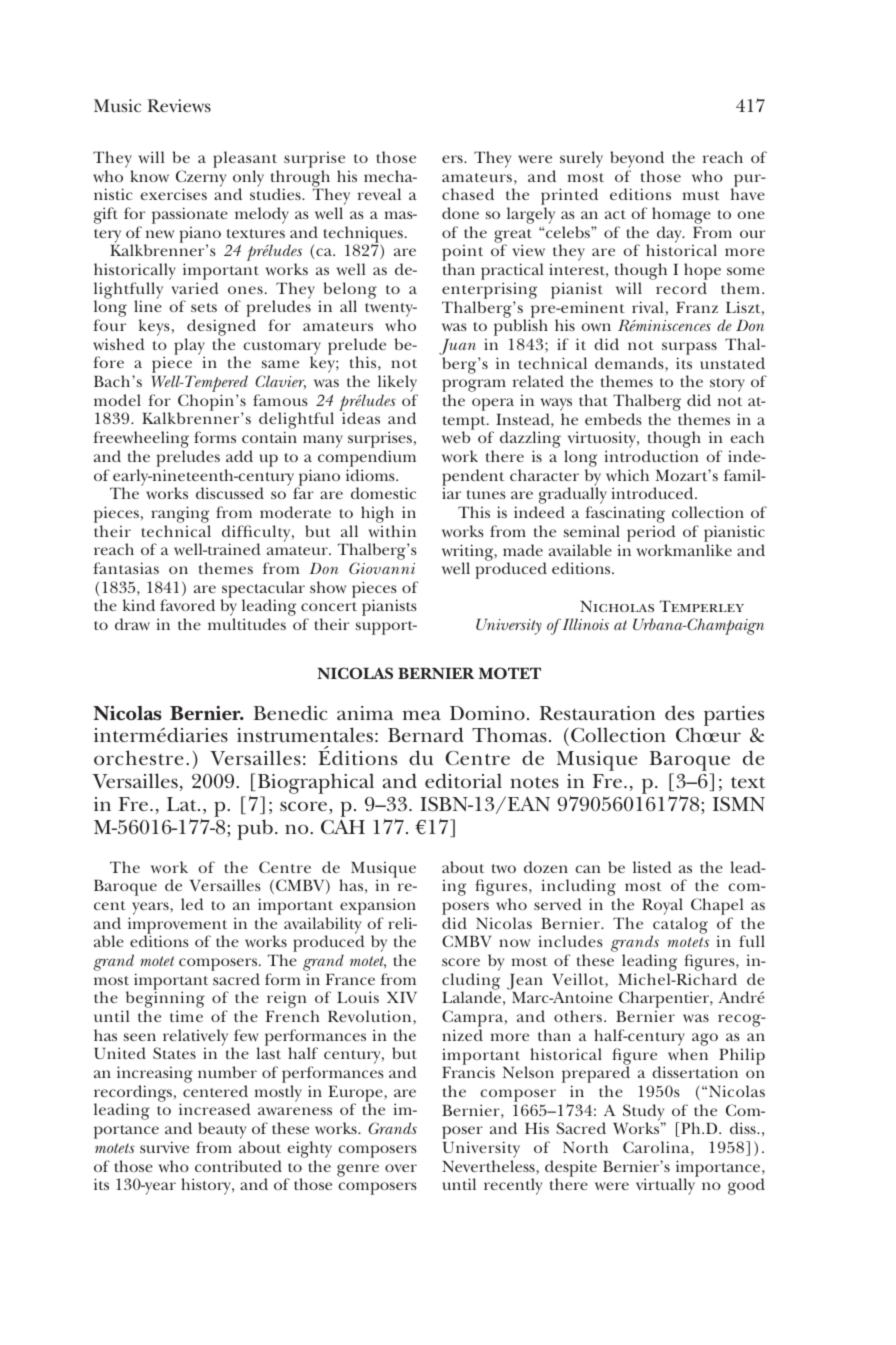  Describe the element at coordinates (180, 514) in the page. I see `ranging` at that location.
